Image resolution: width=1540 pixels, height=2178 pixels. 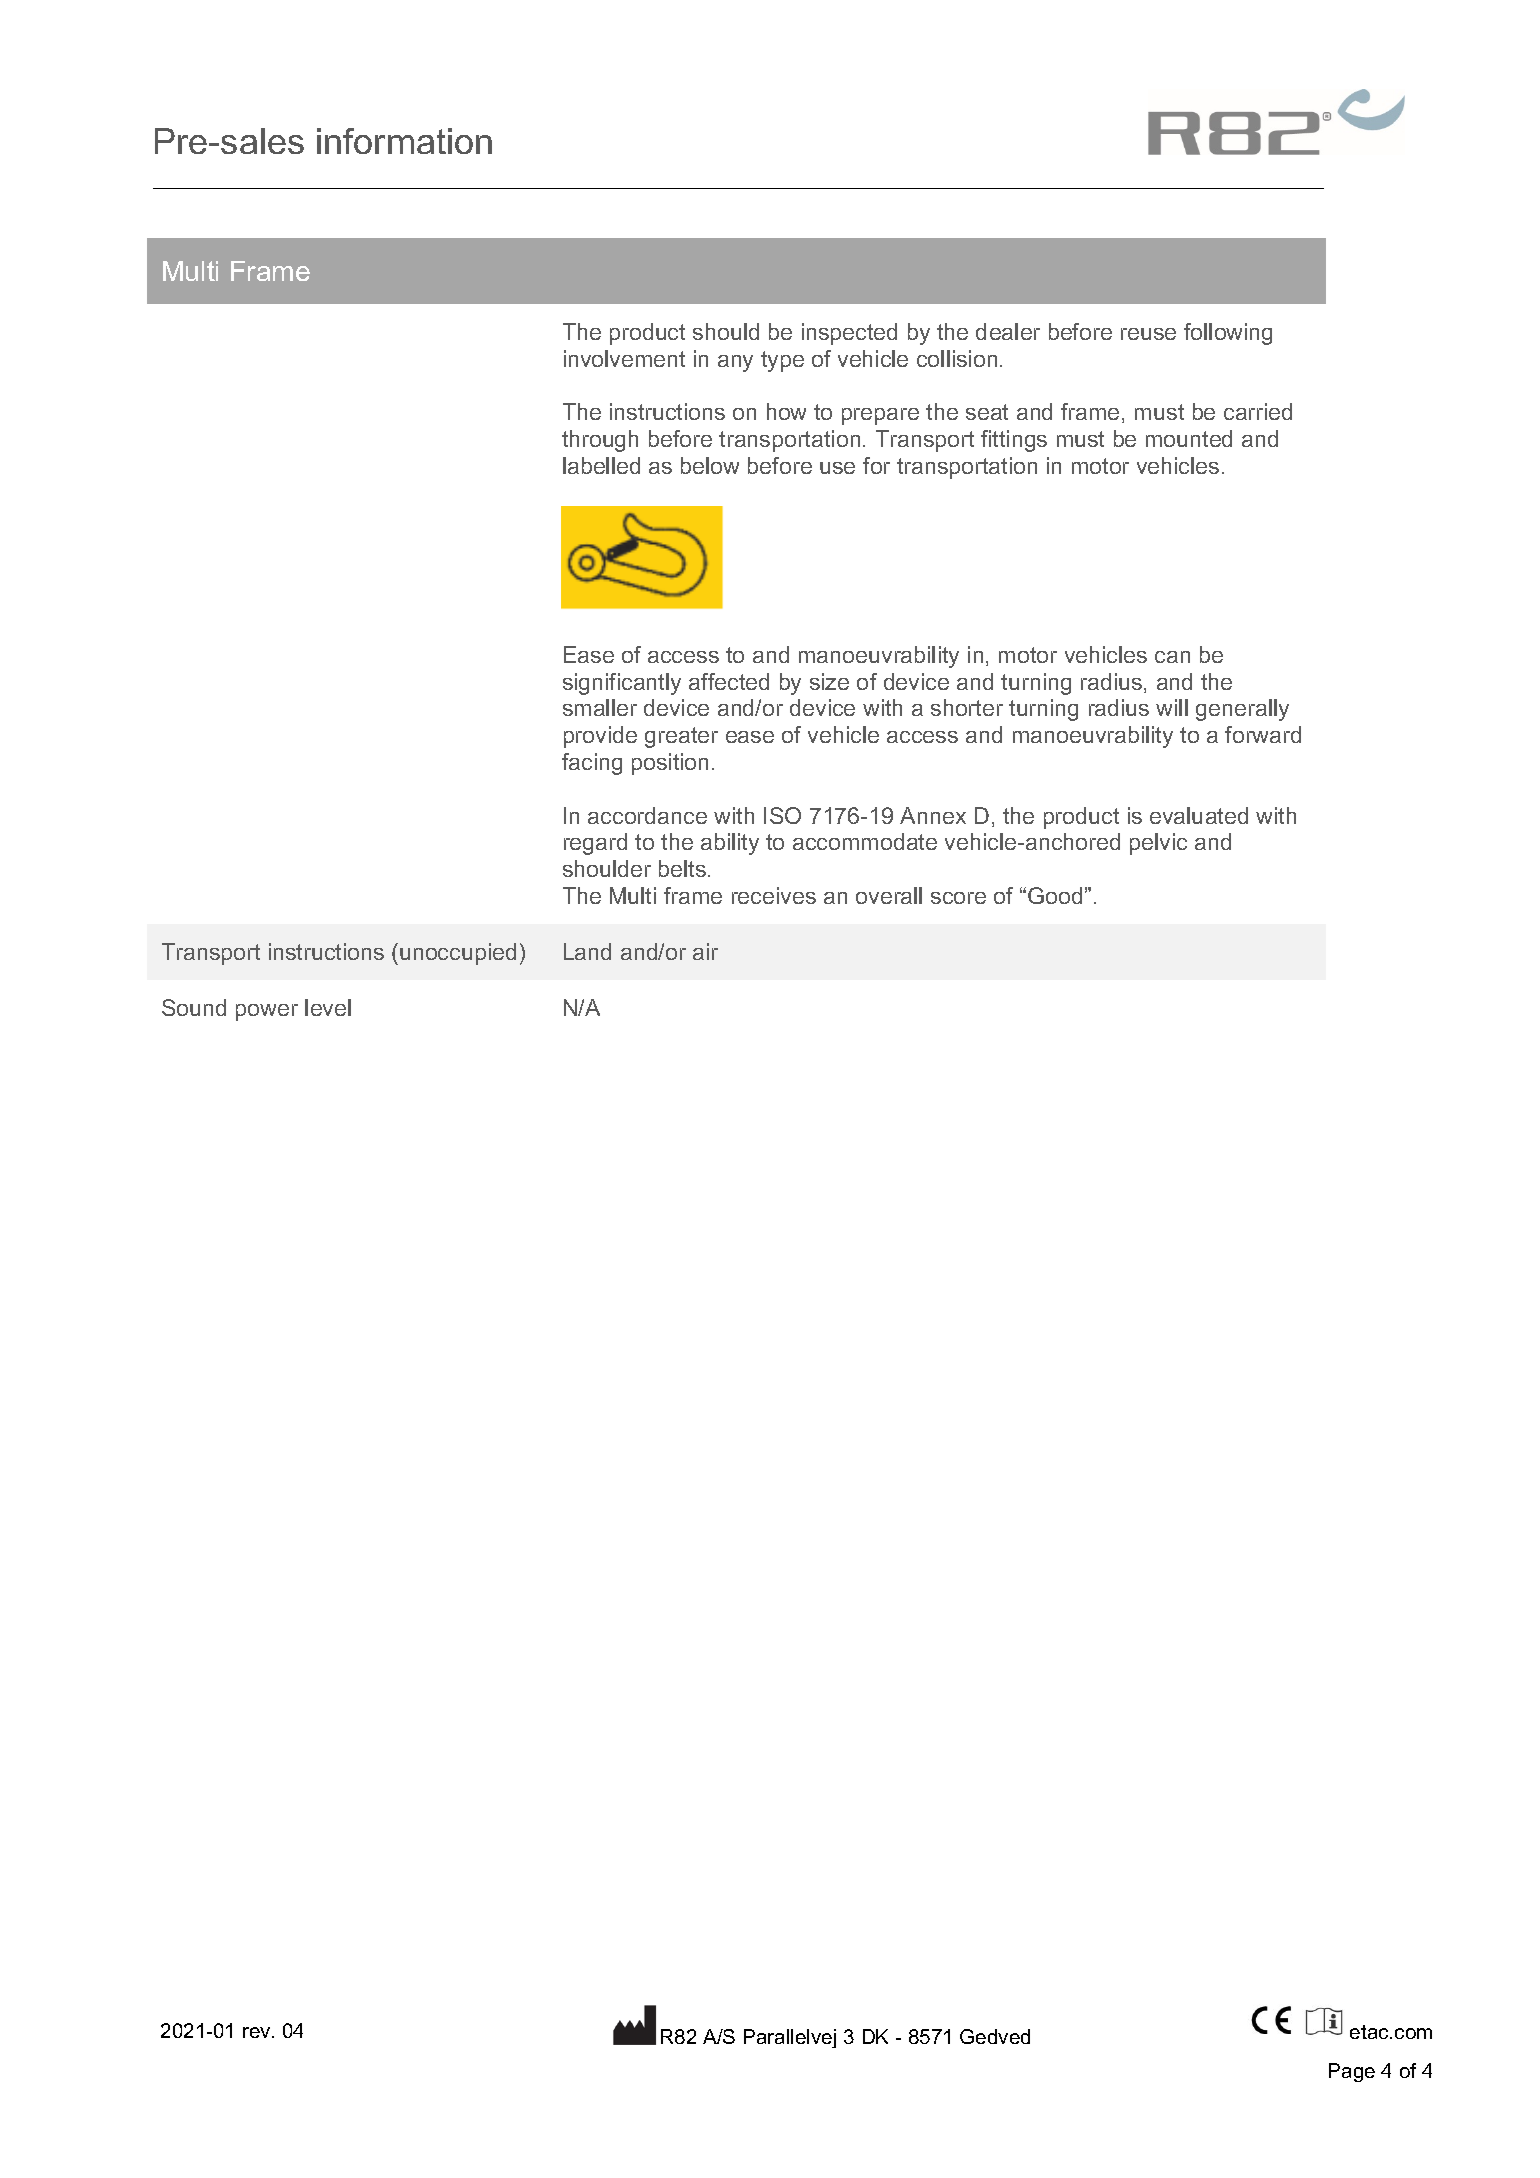 What do you see at coordinates (1352, 2072) in the image?
I see `Page` at bounding box center [1352, 2072].
